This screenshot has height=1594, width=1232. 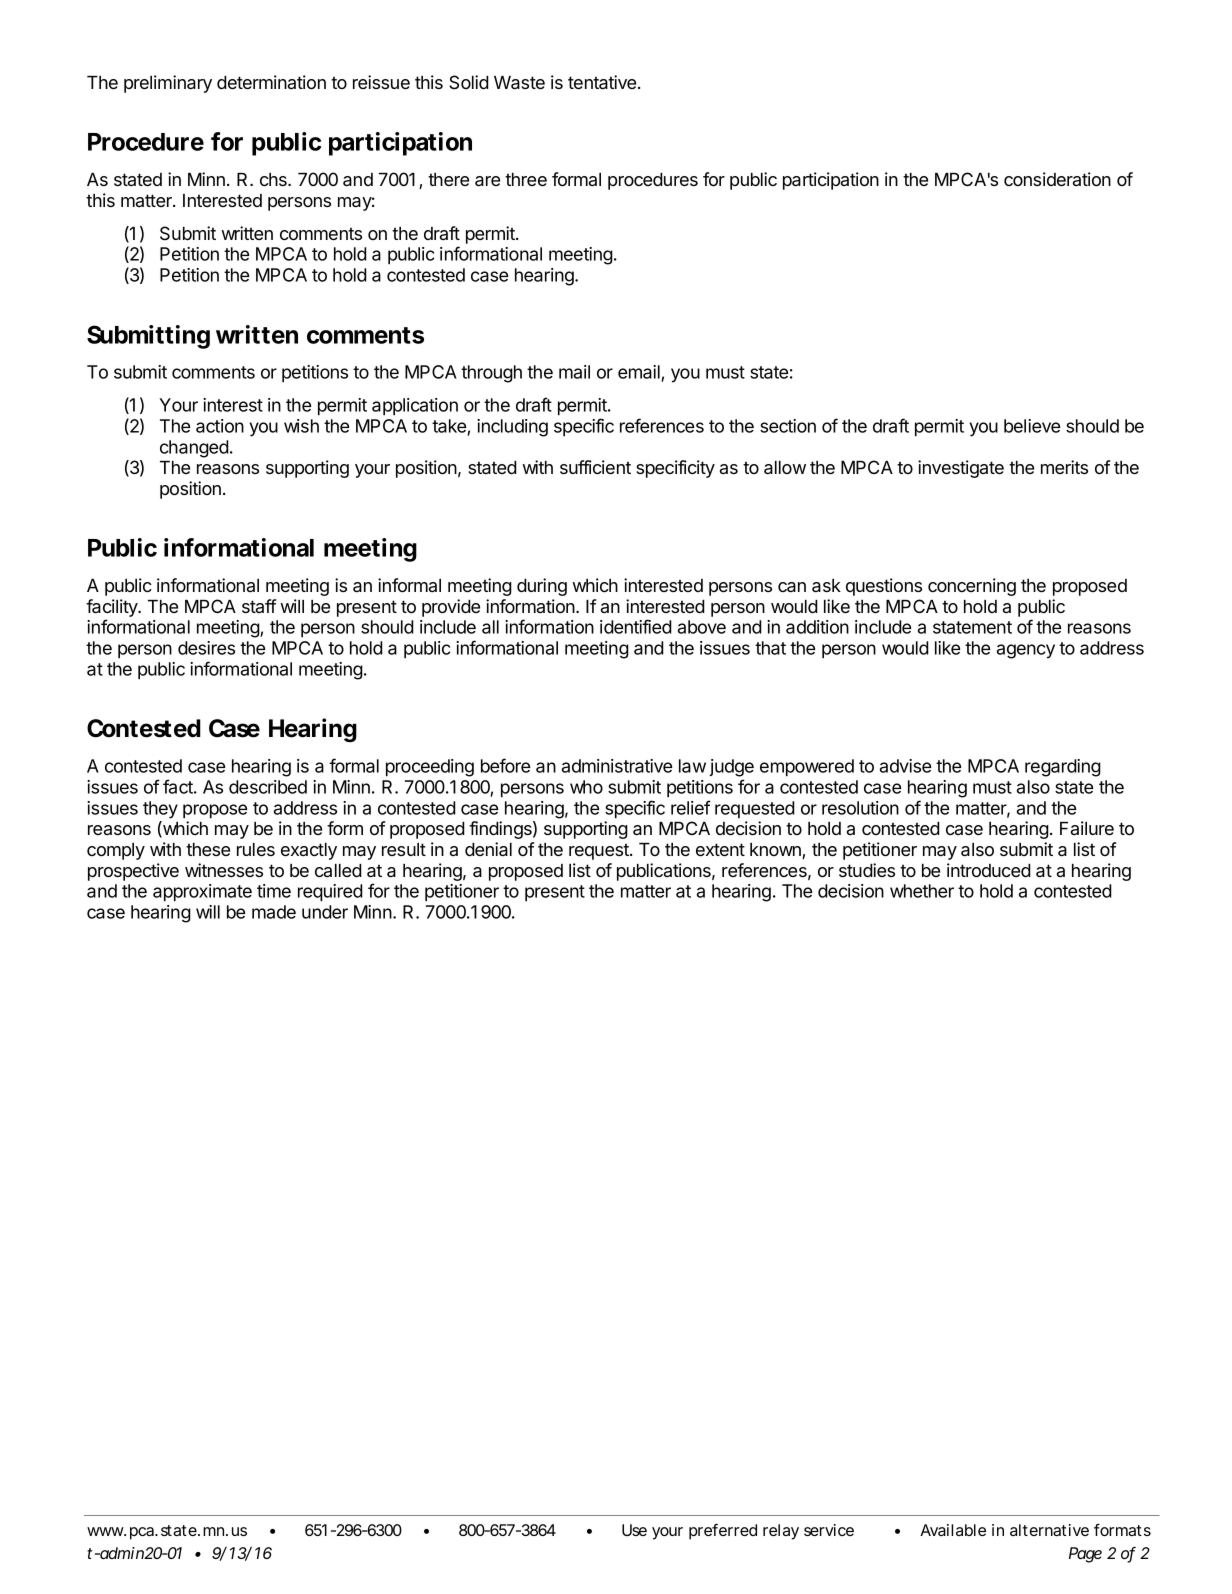 I want to click on preferred, so click(x=723, y=1531).
